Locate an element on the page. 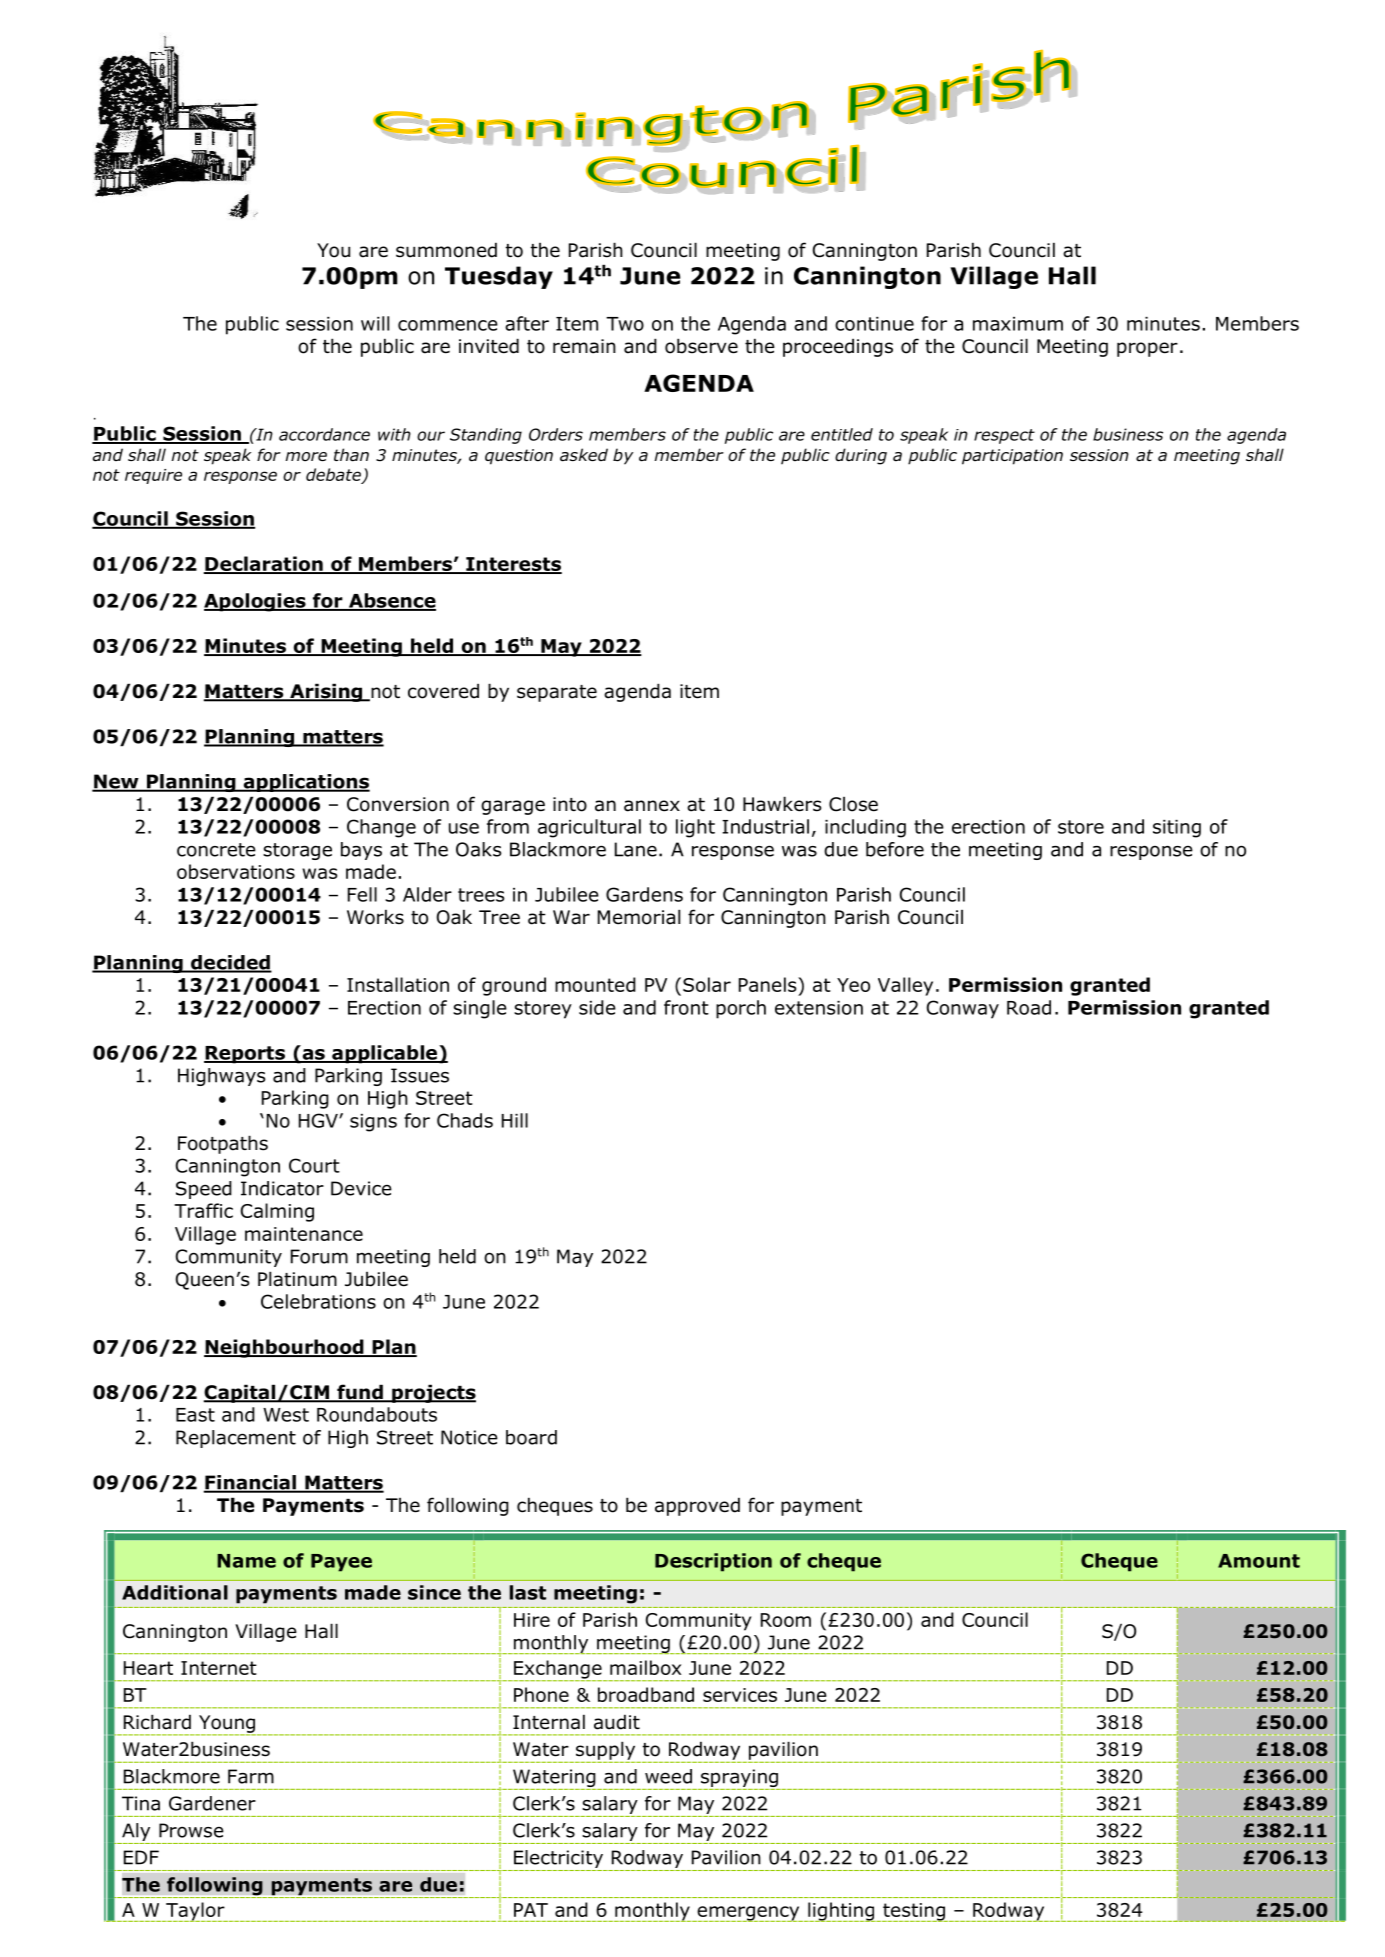  will is located at coordinates (375, 323).
